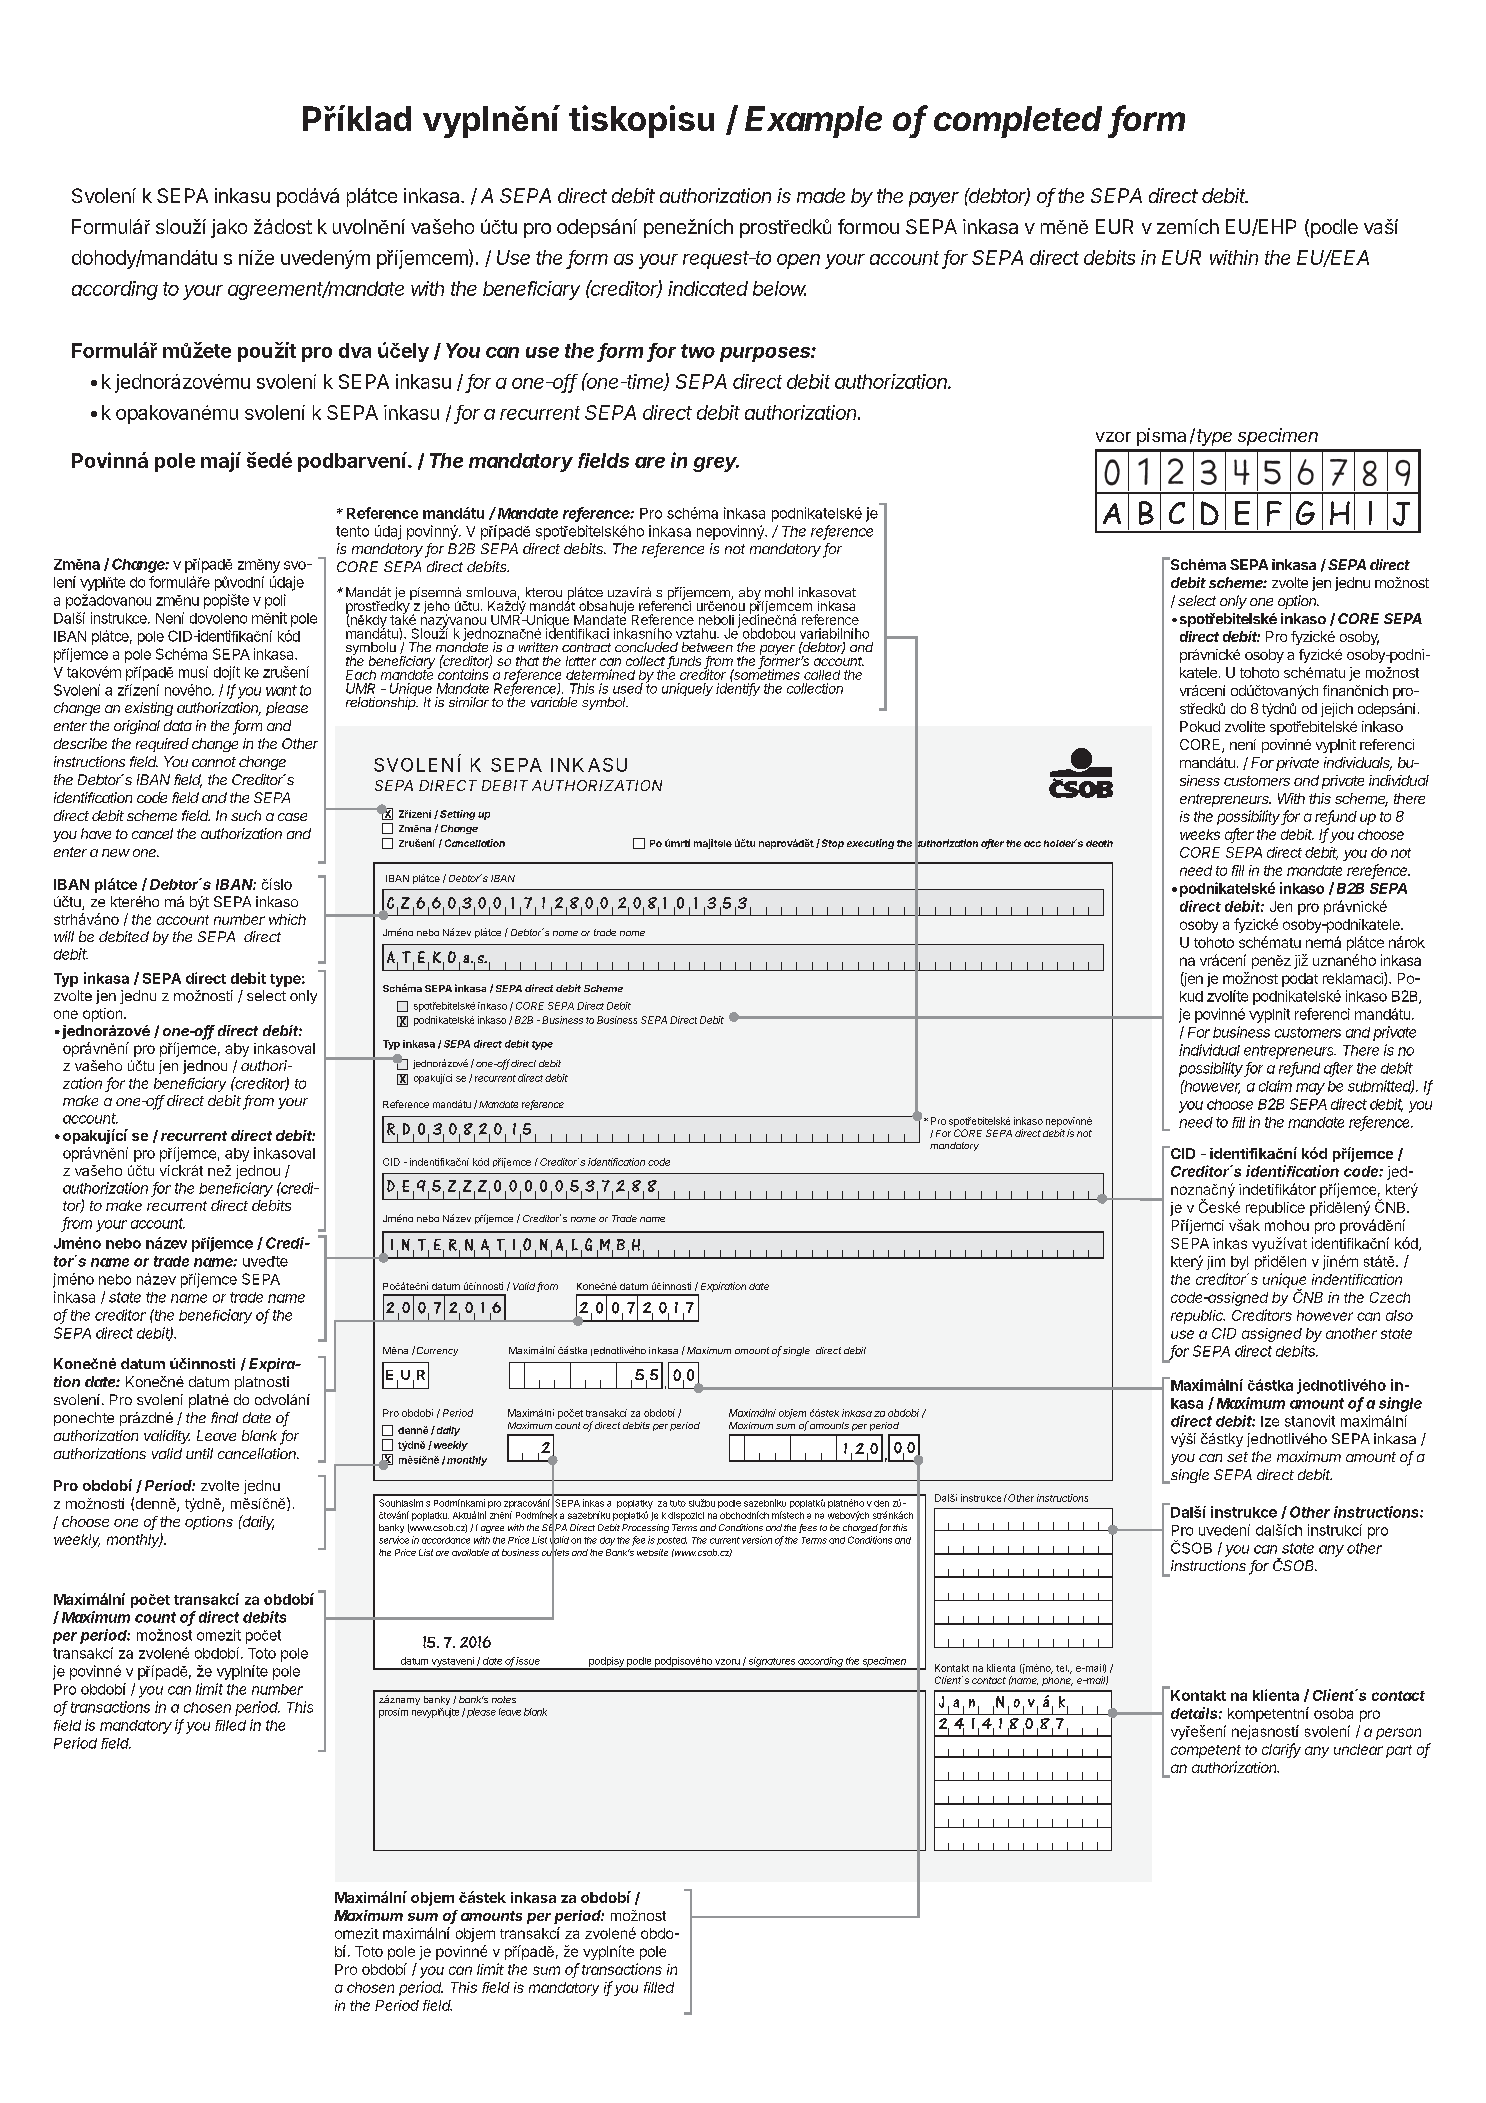 The width and height of the screenshot is (1486, 2103). Describe the element at coordinates (821, 195) in the screenshot. I see `made` at that location.
